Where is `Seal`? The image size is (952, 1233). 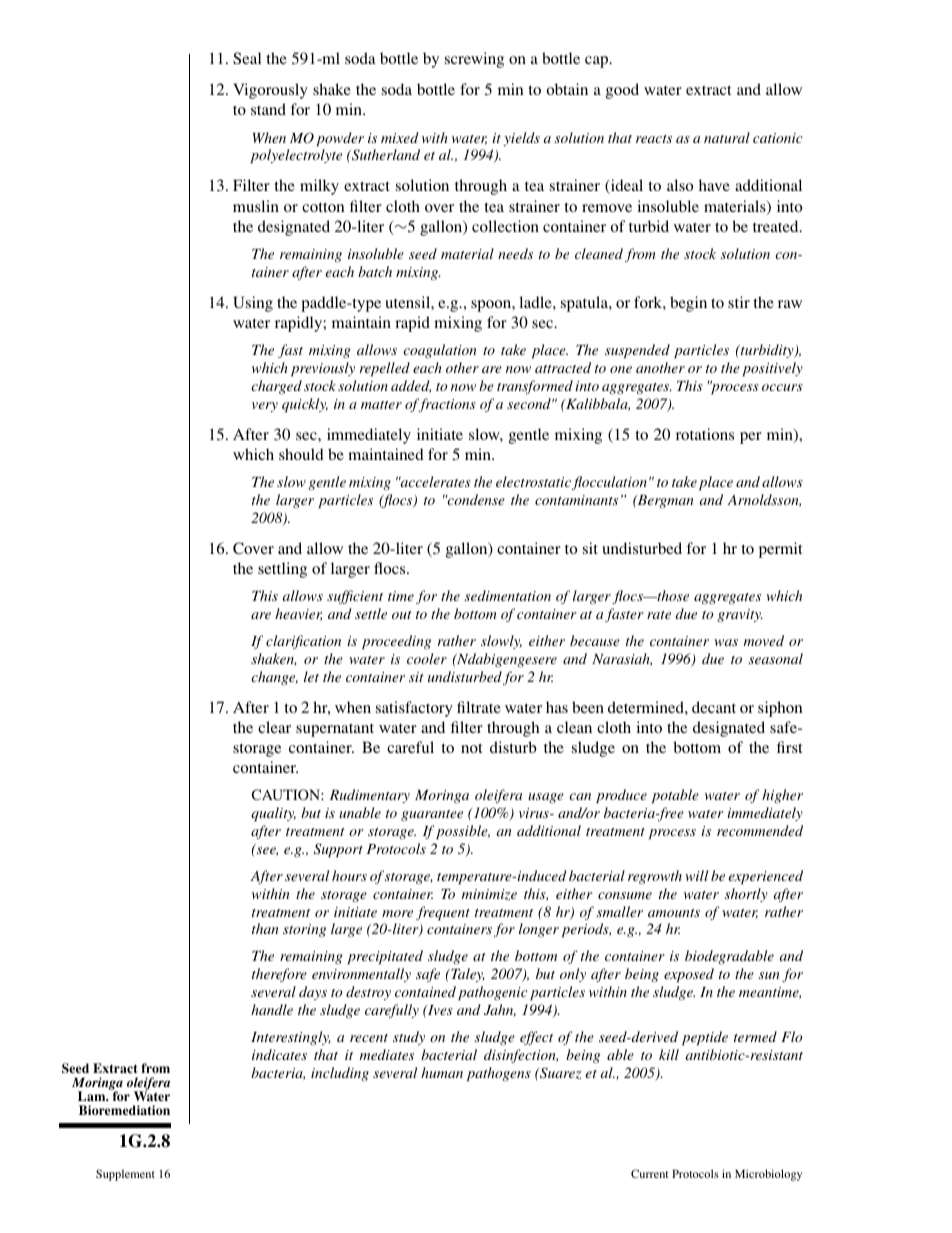 Seal is located at coordinates (247, 58).
